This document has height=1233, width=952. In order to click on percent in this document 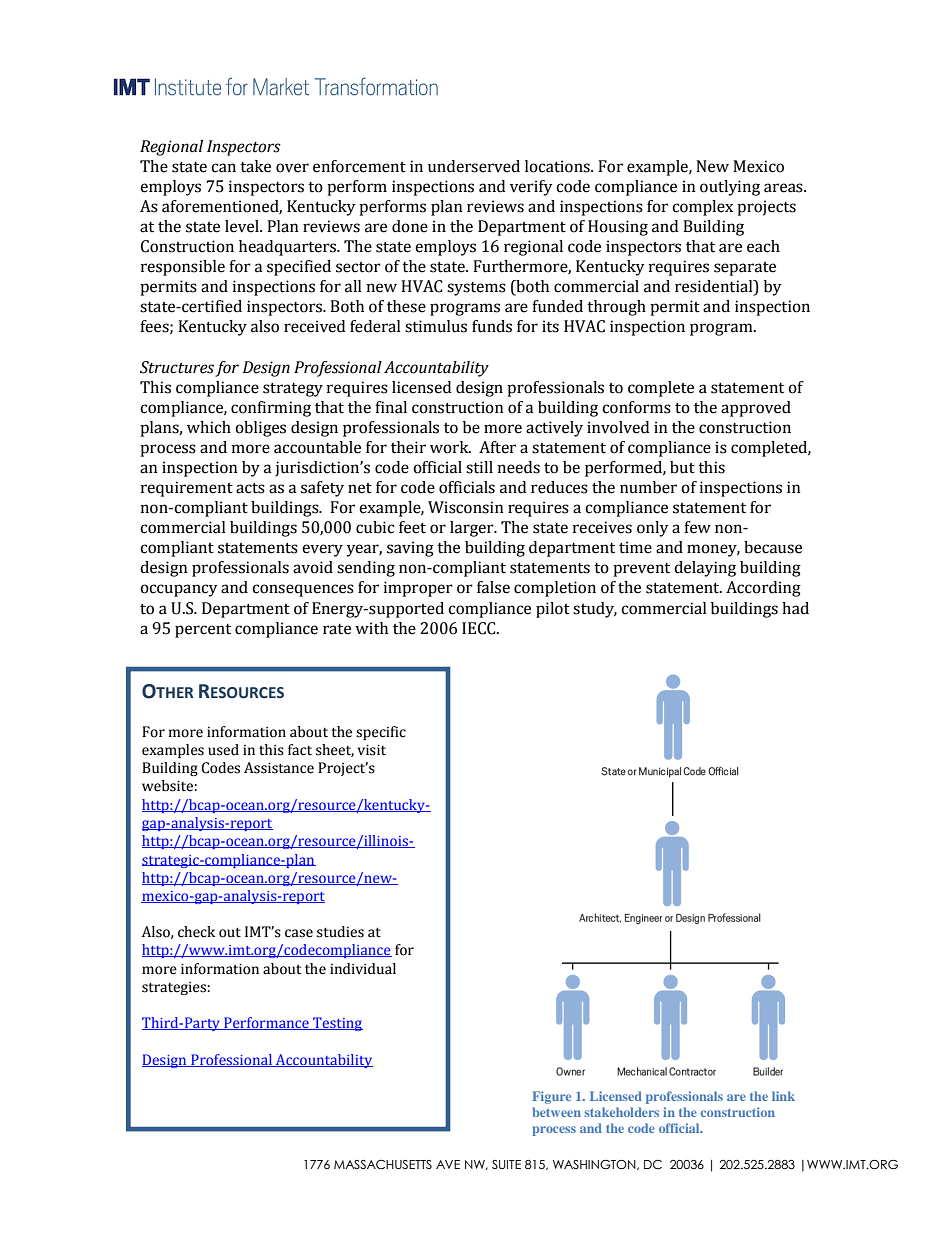, I will do `click(203, 631)`.
